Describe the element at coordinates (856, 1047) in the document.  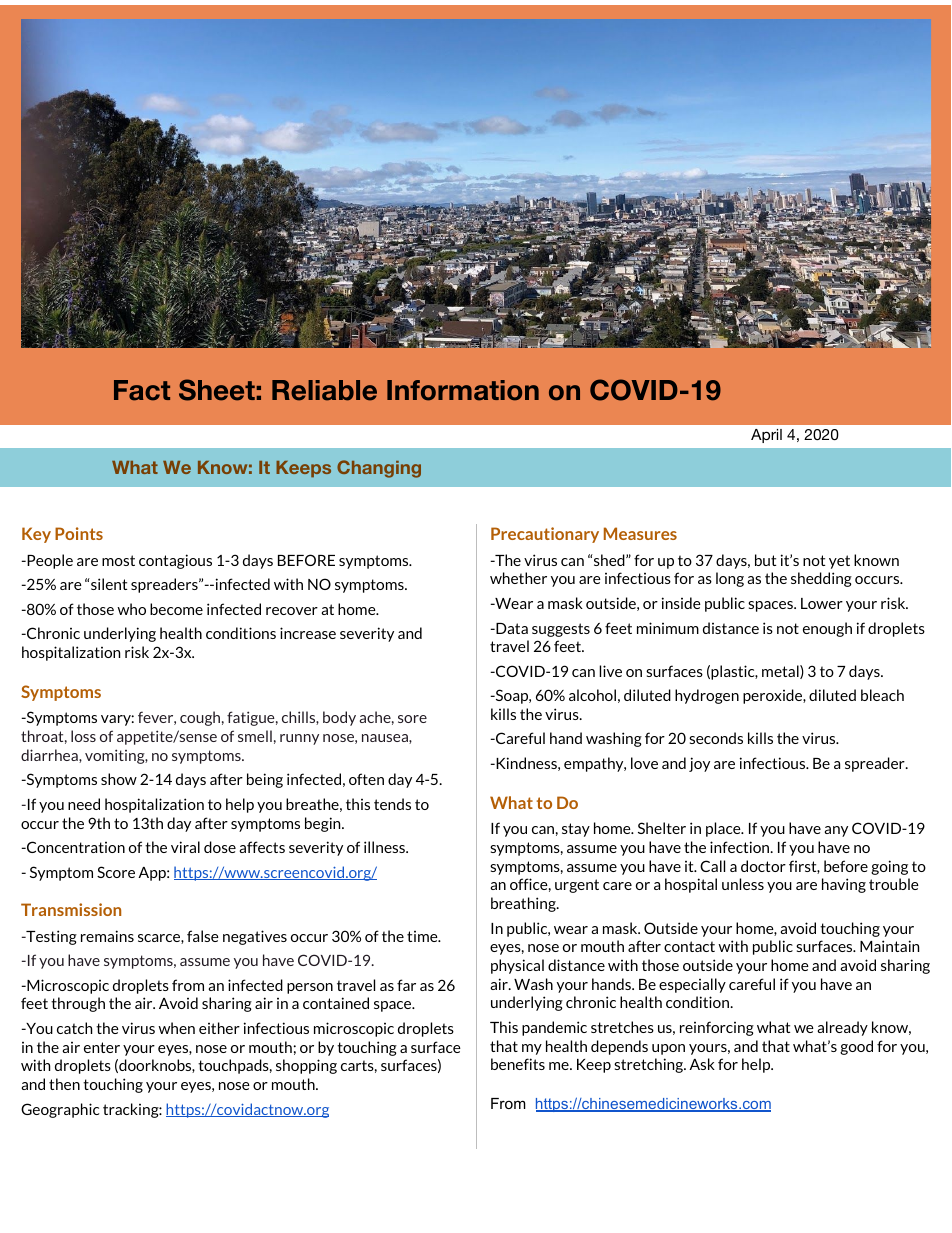
I see `good` at that location.
